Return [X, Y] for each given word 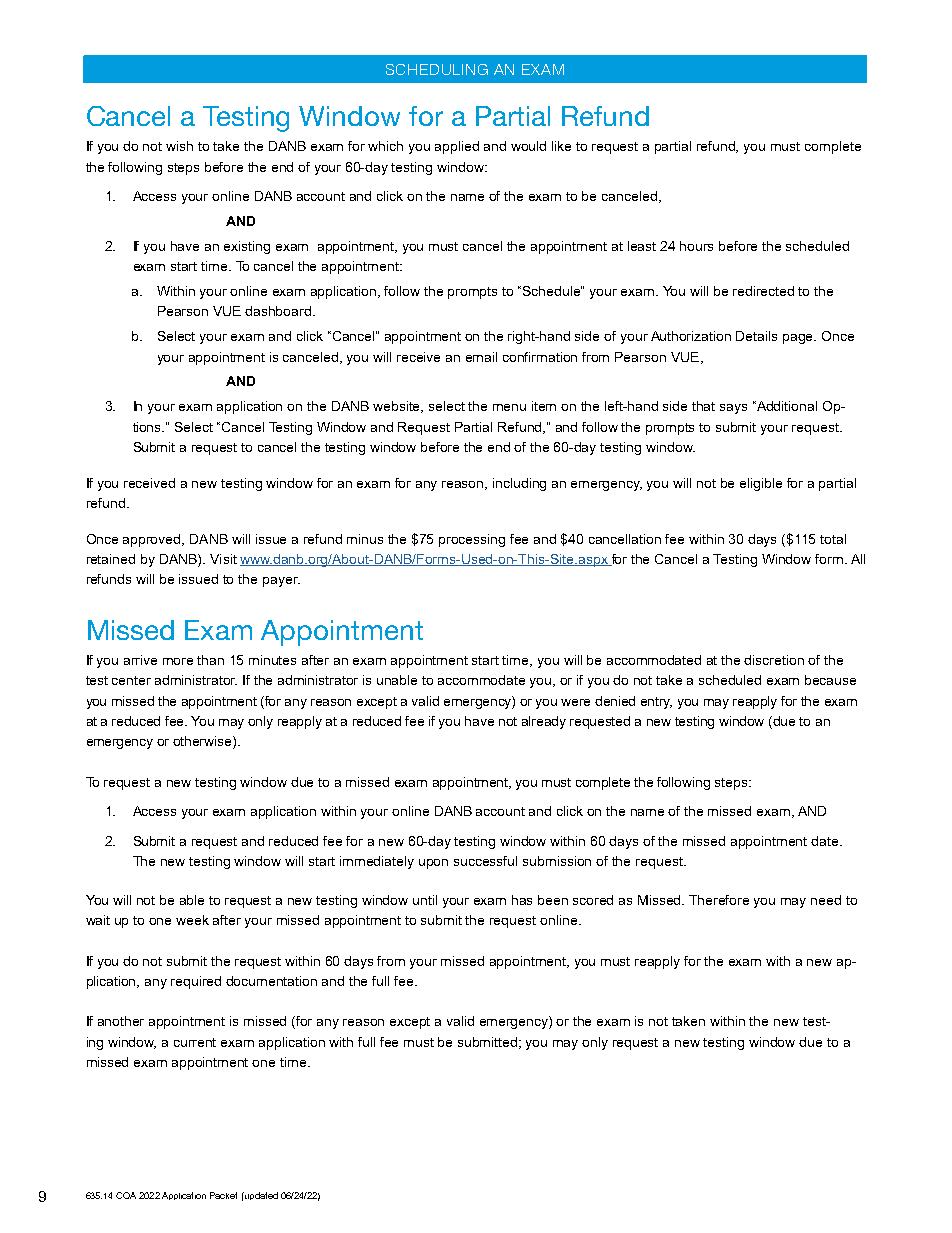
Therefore [719, 900]
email [481, 357]
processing [472, 540]
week [192, 920]
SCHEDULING [437, 69]
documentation [271, 981]
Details [756, 336]
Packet [223, 1195]
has [522, 900]
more [178, 661]
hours [696, 246]
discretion [774, 660]
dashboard [279, 311]
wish [179, 146]
